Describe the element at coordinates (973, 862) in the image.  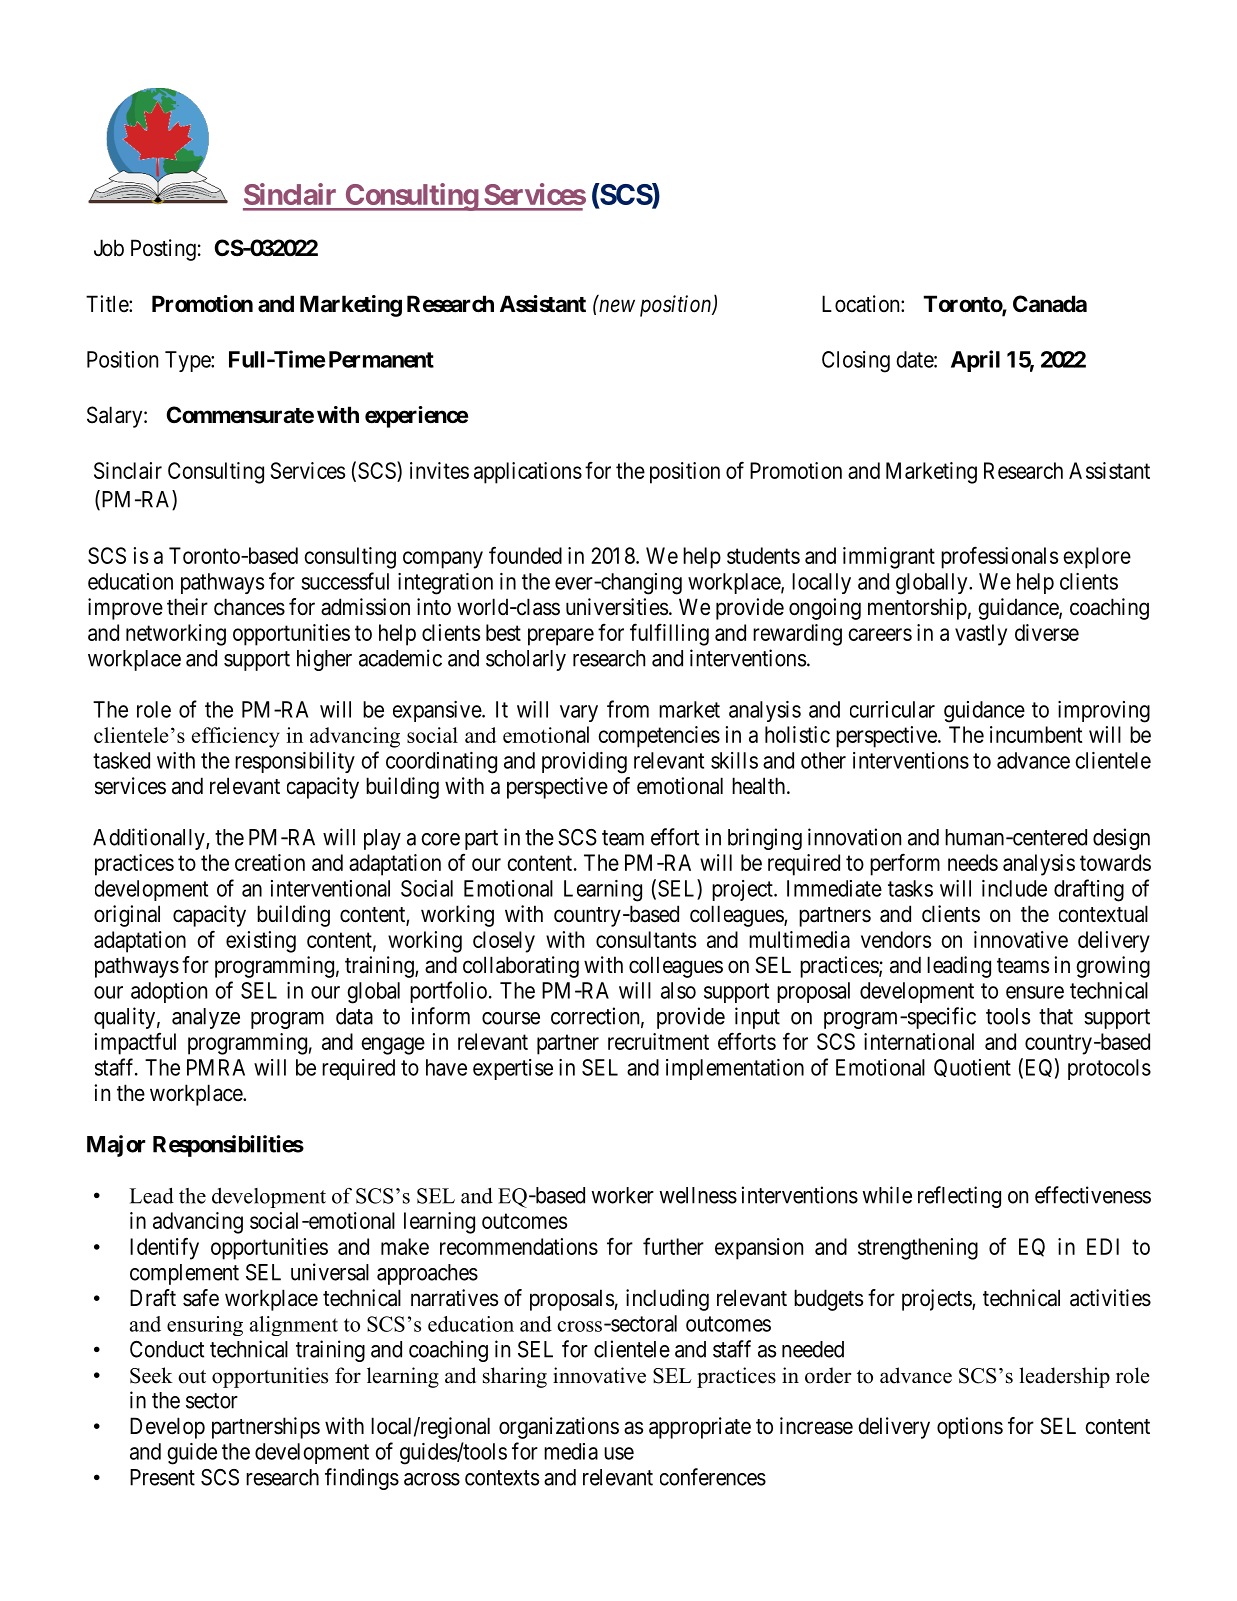
I see `needs` at that location.
